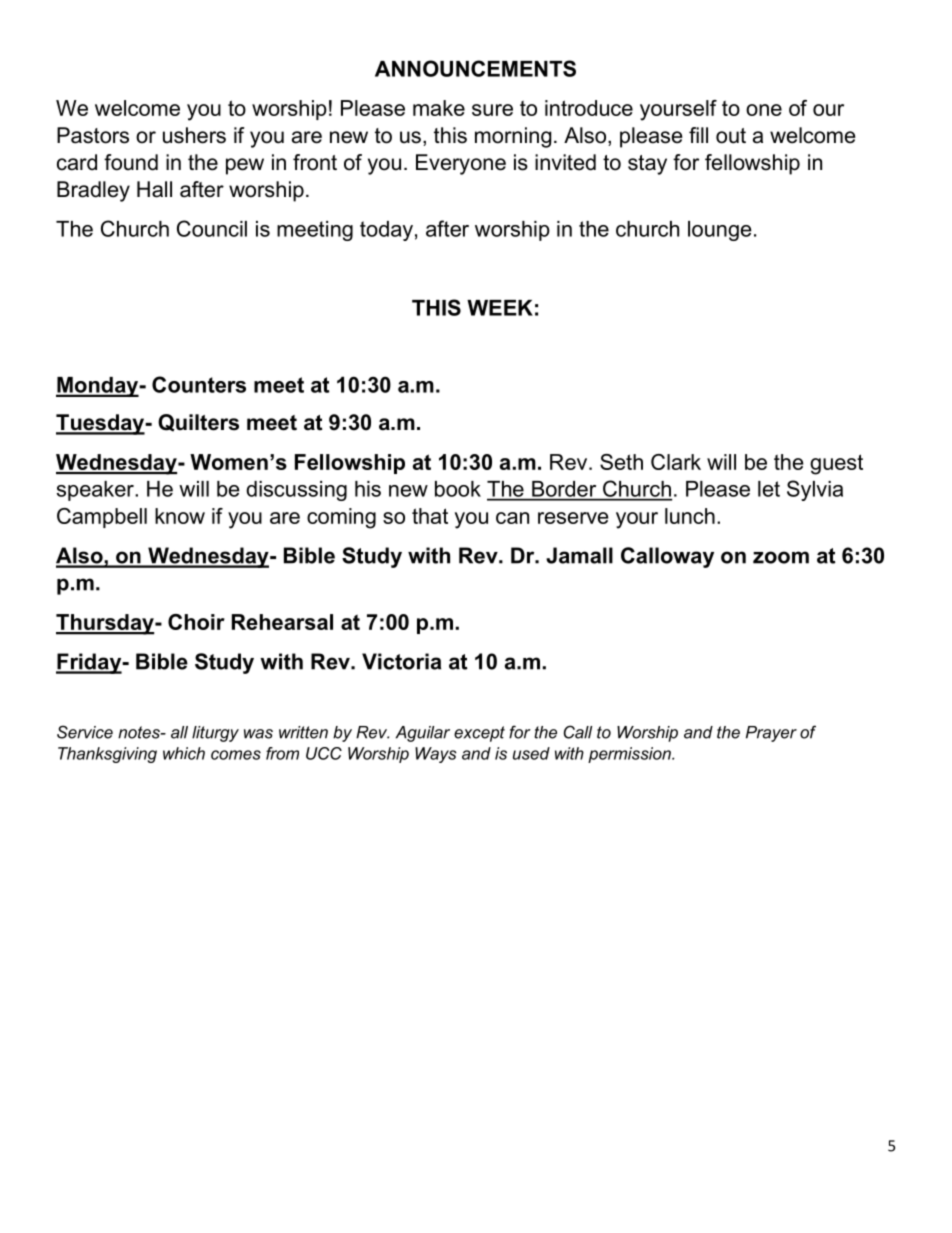 The height and width of the page is (1233, 952). I want to click on book, so click(458, 489).
